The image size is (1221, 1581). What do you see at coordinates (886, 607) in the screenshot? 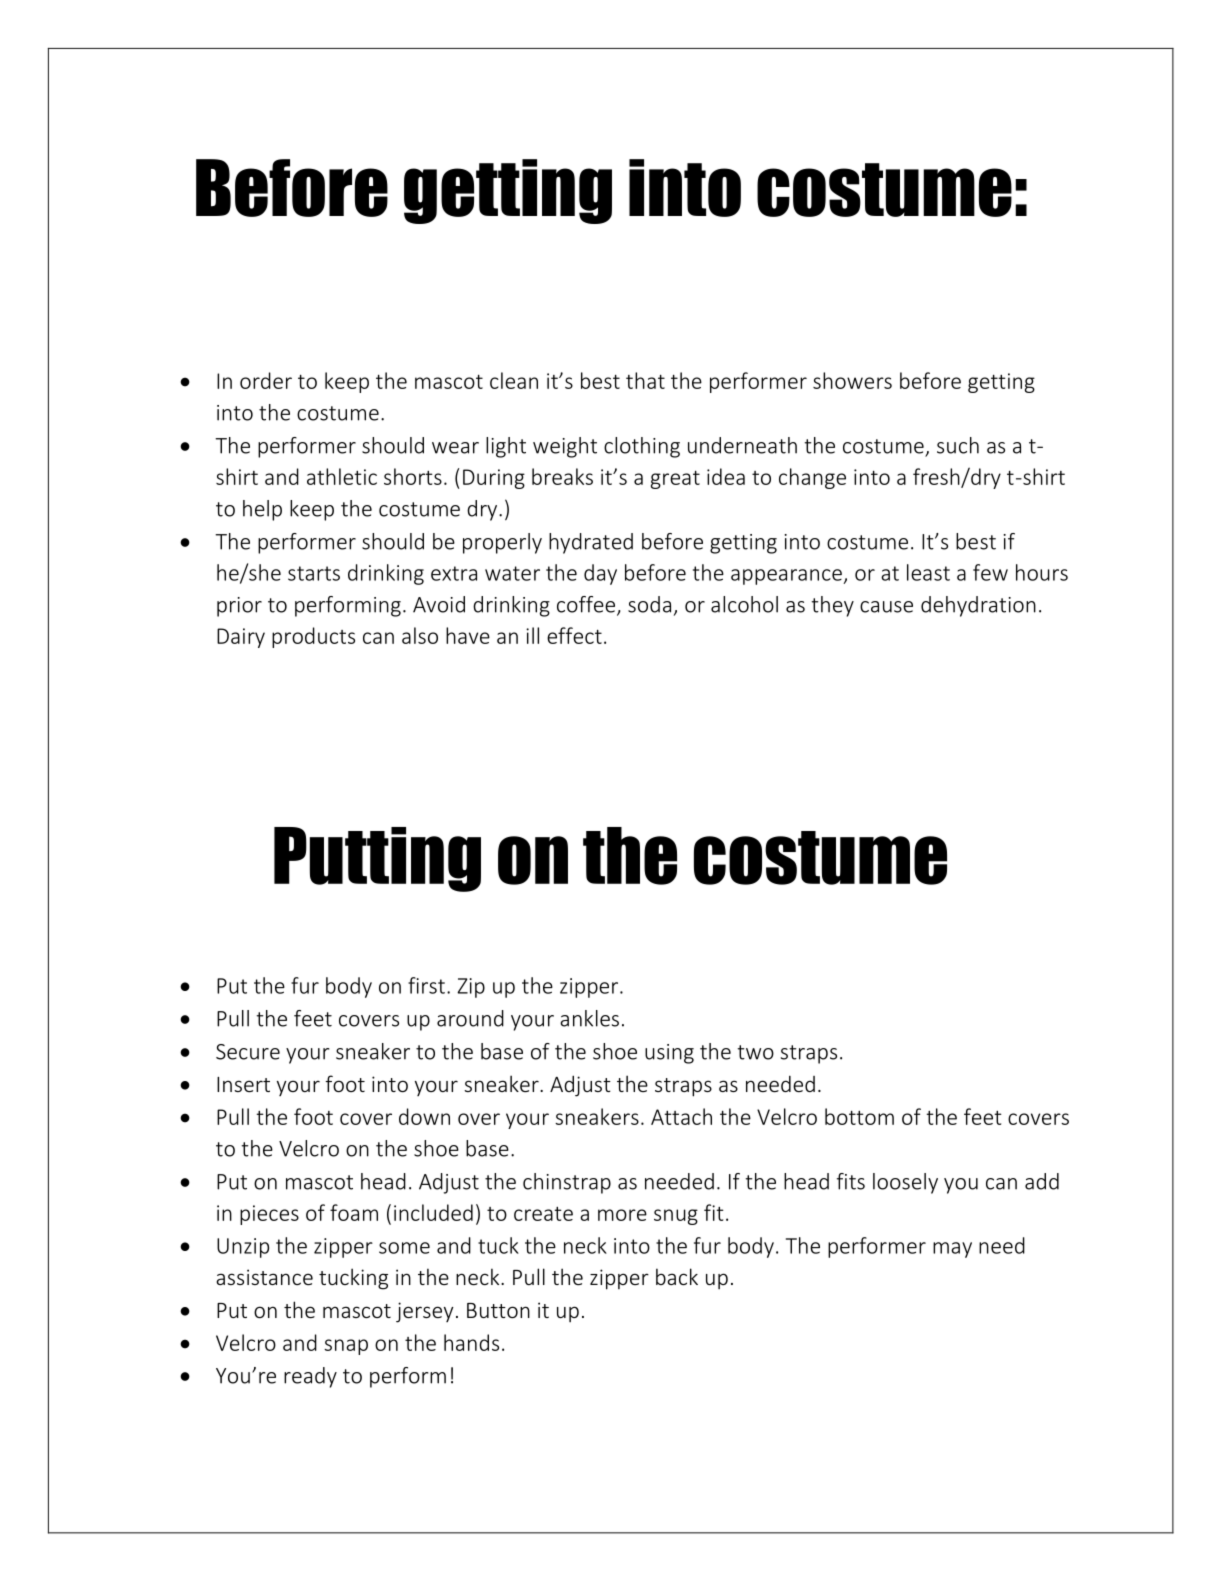
I see `cause` at bounding box center [886, 607].
